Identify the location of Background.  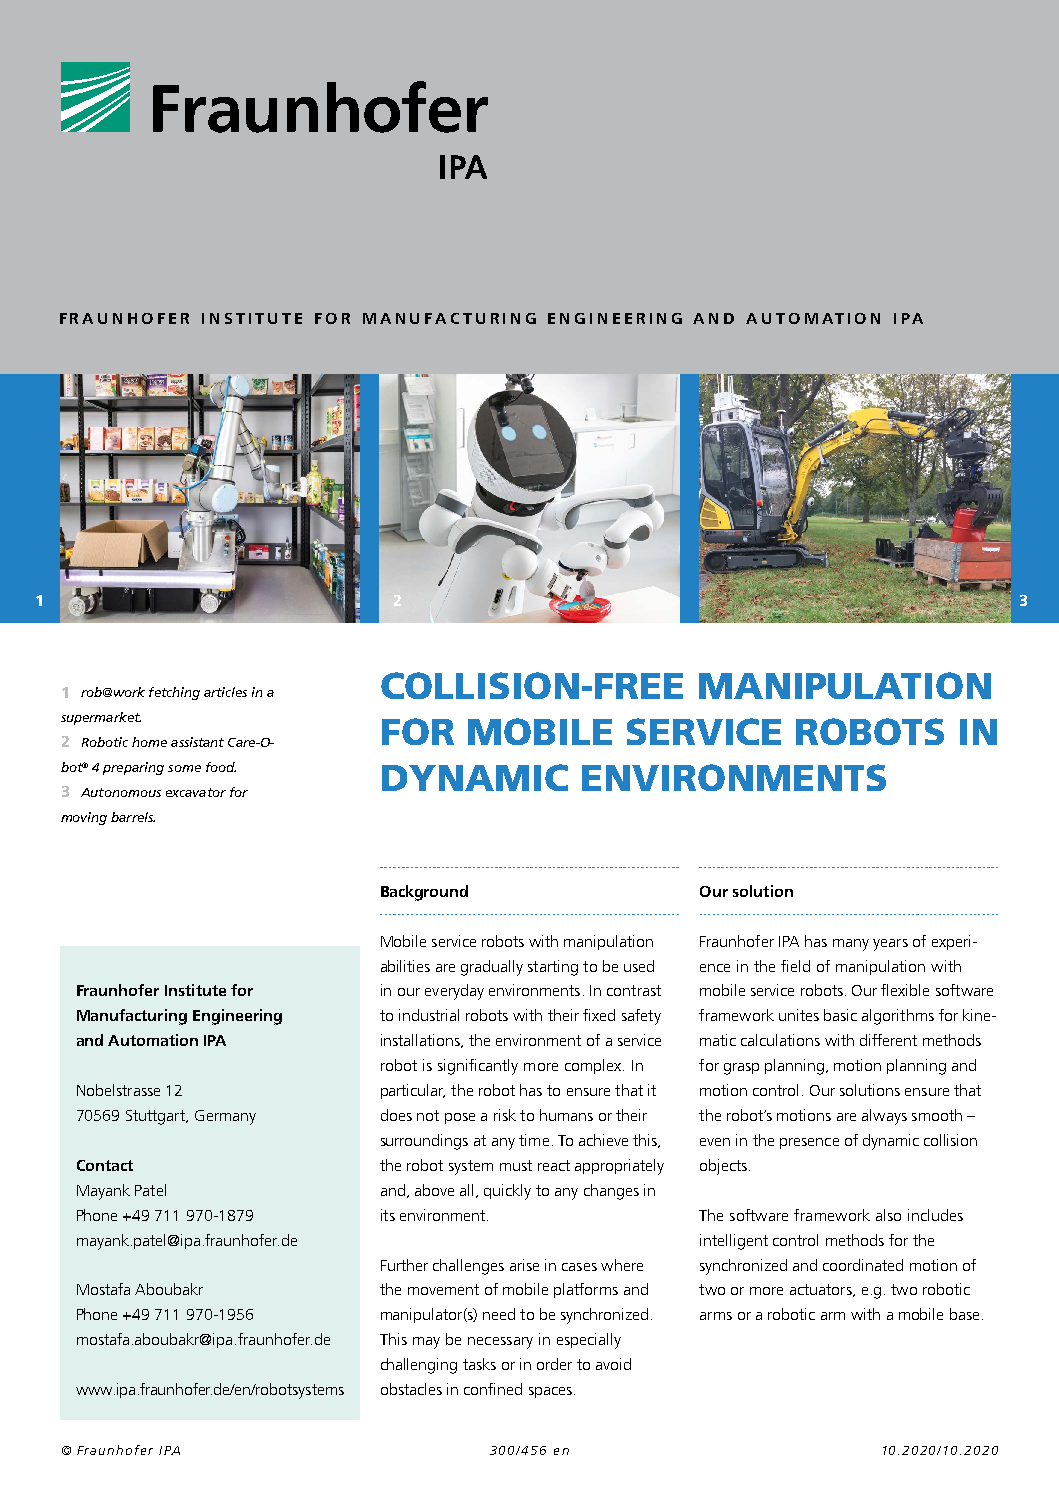
(424, 893).
